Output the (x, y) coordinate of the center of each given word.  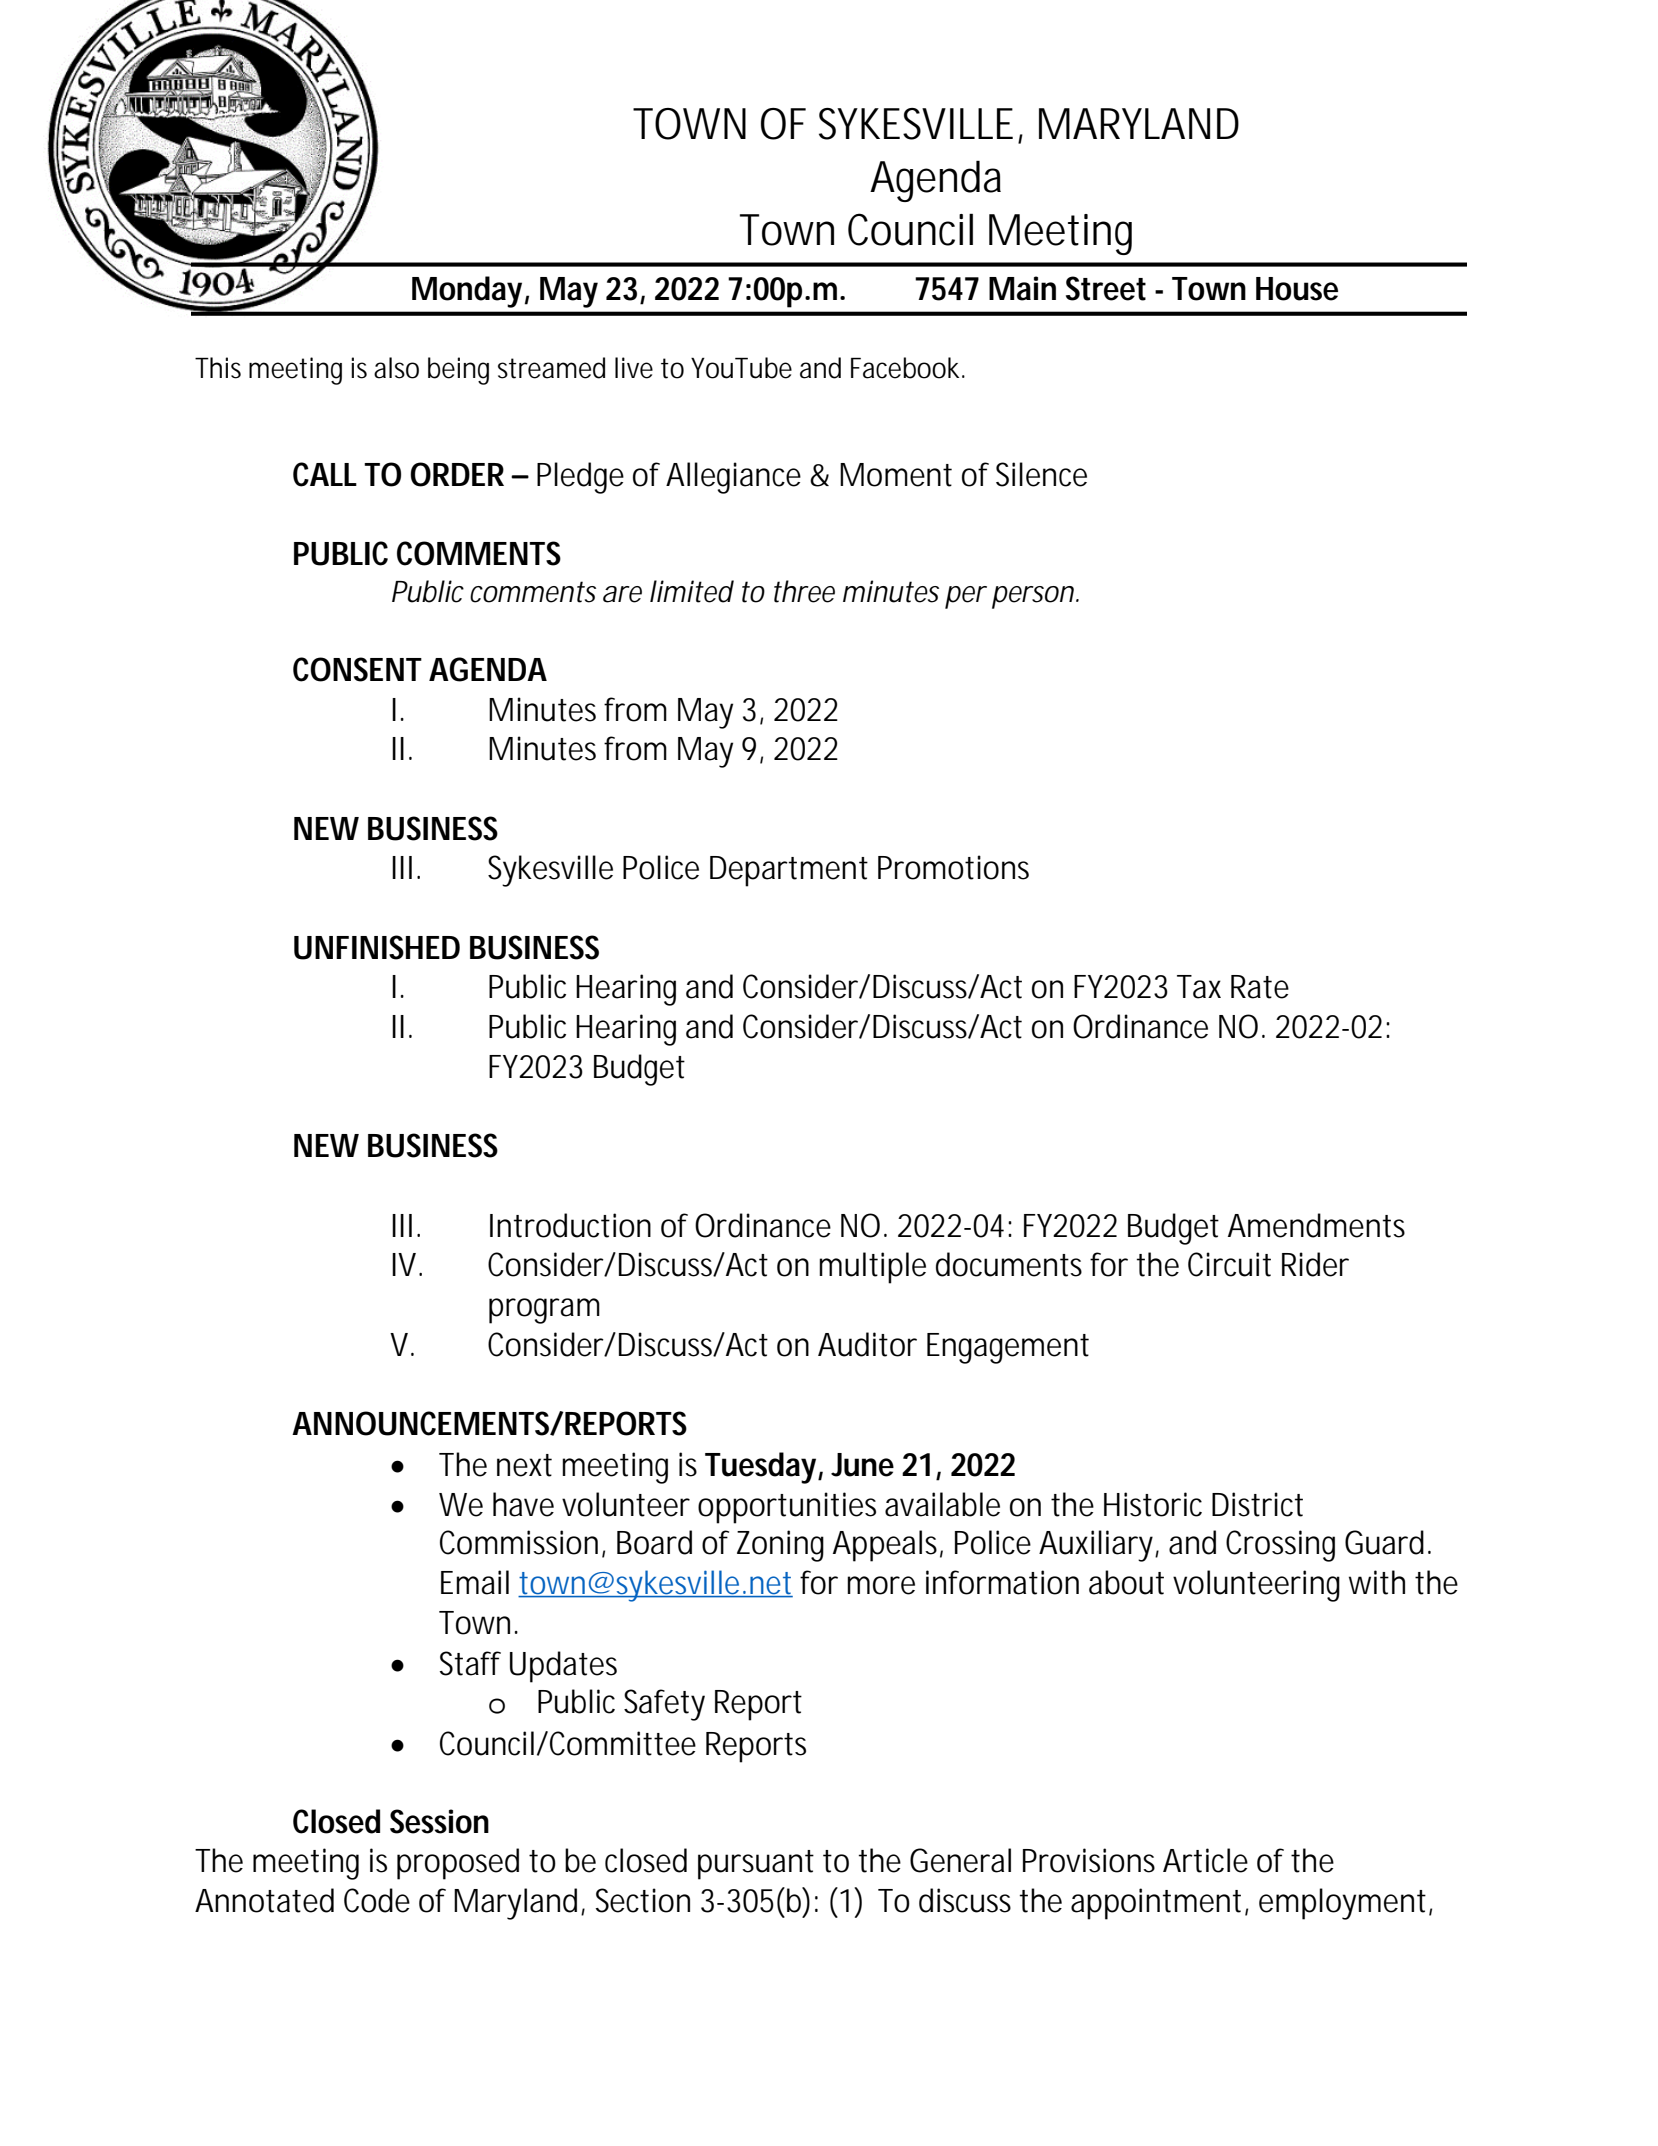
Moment (896, 475)
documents (1009, 1264)
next (524, 1465)
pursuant (756, 1865)
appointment (1156, 1904)
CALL (324, 474)
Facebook (905, 368)
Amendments (1316, 1225)
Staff (470, 1663)
